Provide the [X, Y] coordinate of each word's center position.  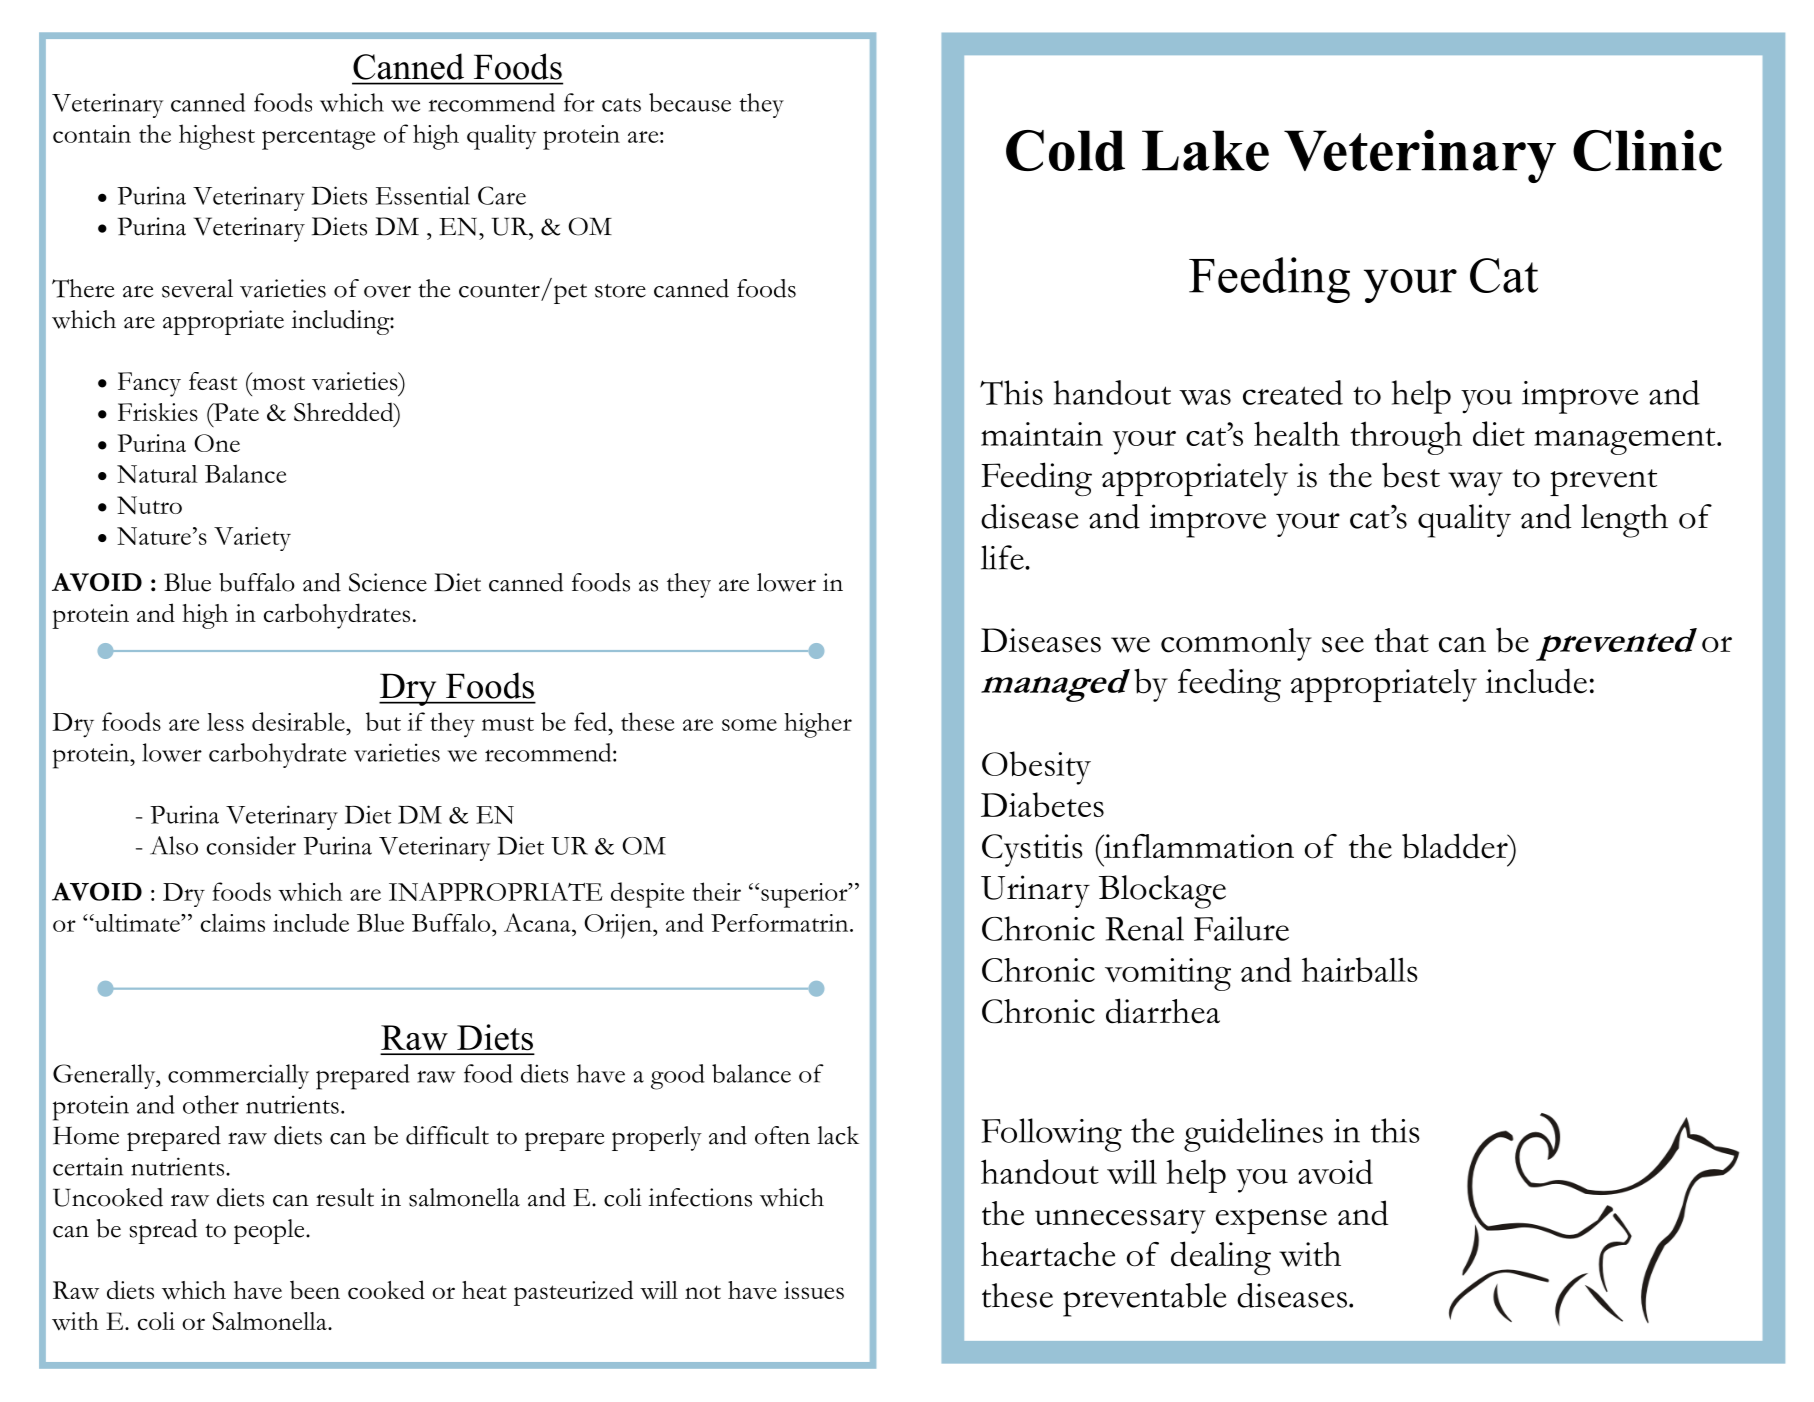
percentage [319, 139]
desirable [299, 721]
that [1401, 640]
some [749, 725]
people [270, 1231]
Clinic [1647, 150]
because [690, 102]
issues [814, 1290]
